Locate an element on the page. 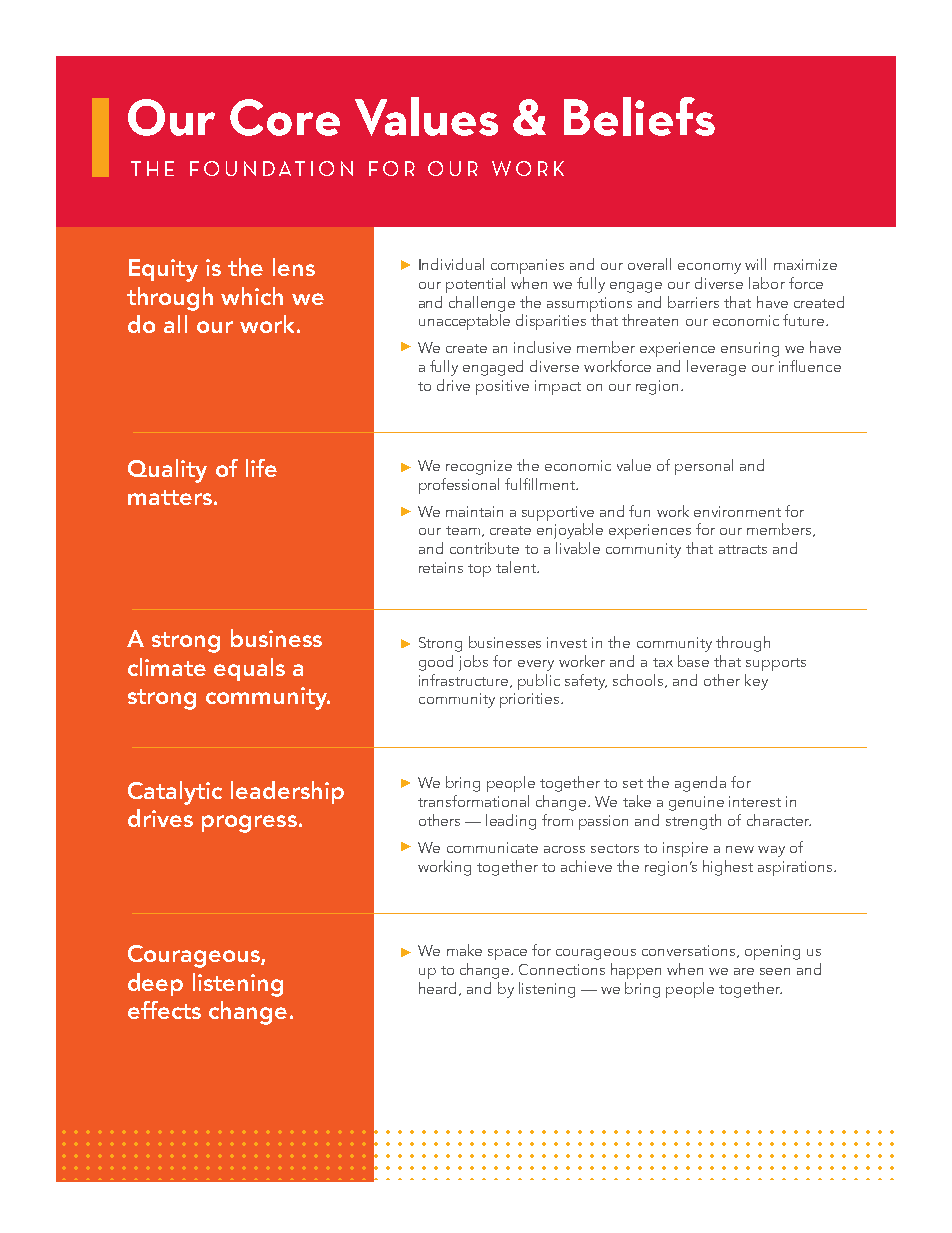  attracts is located at coordinates (743, 549).
